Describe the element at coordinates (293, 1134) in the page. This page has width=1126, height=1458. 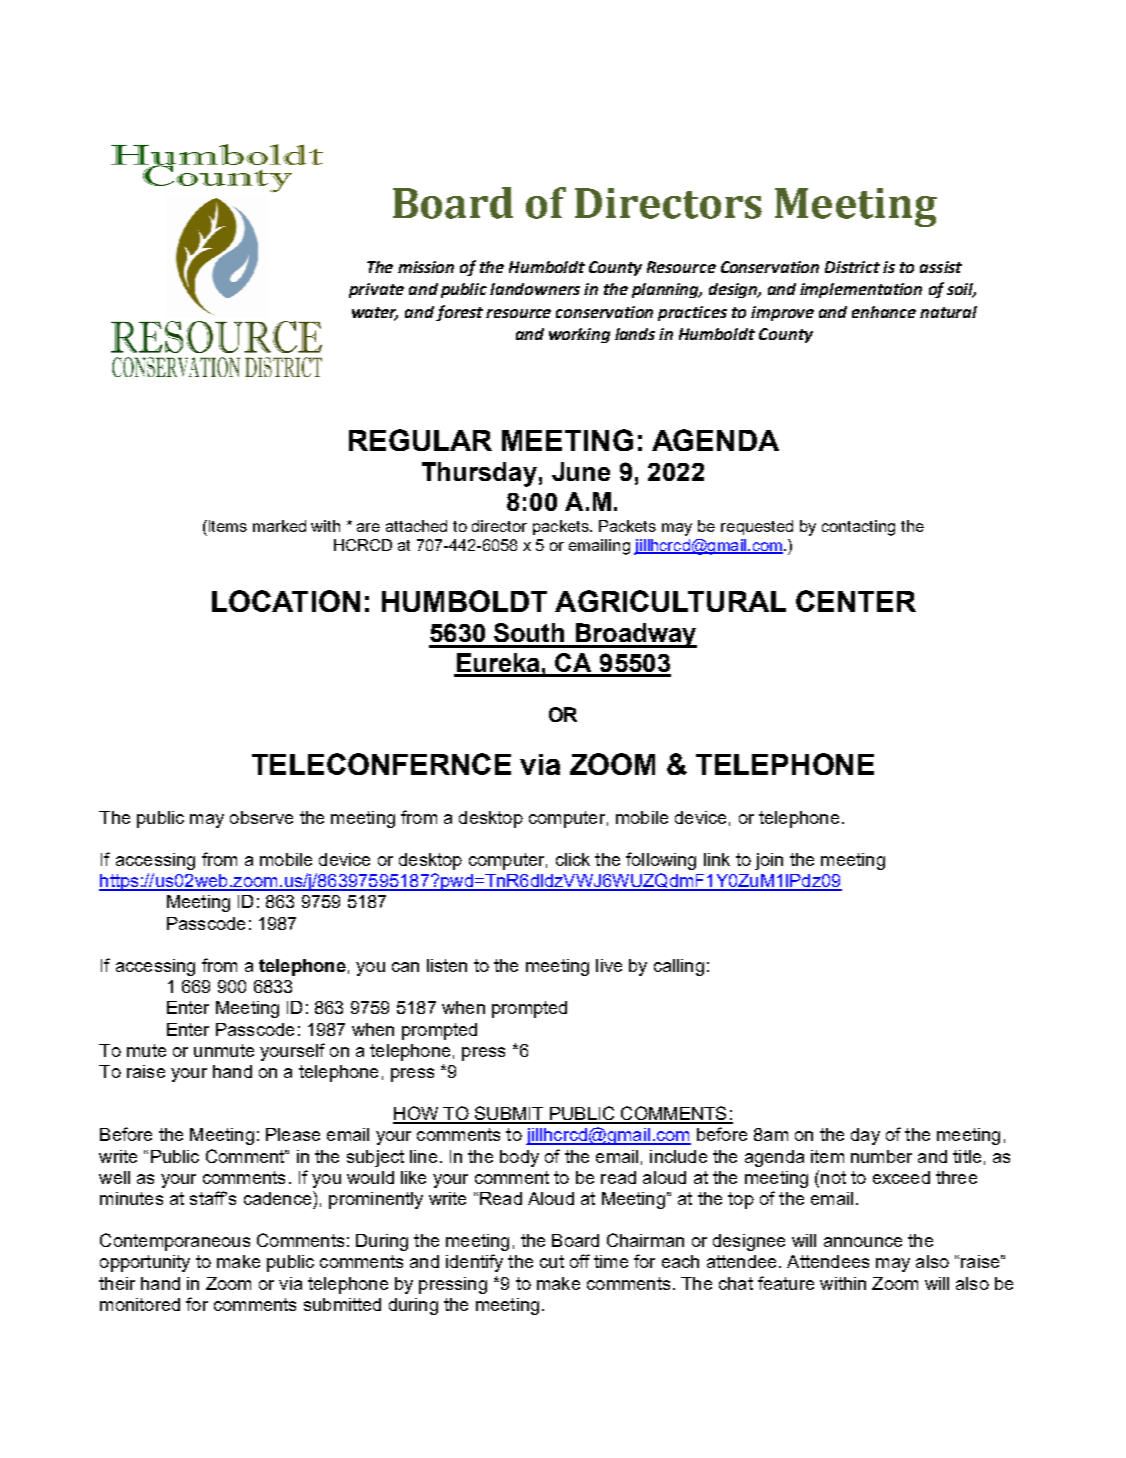
I see `Please` at that location.
